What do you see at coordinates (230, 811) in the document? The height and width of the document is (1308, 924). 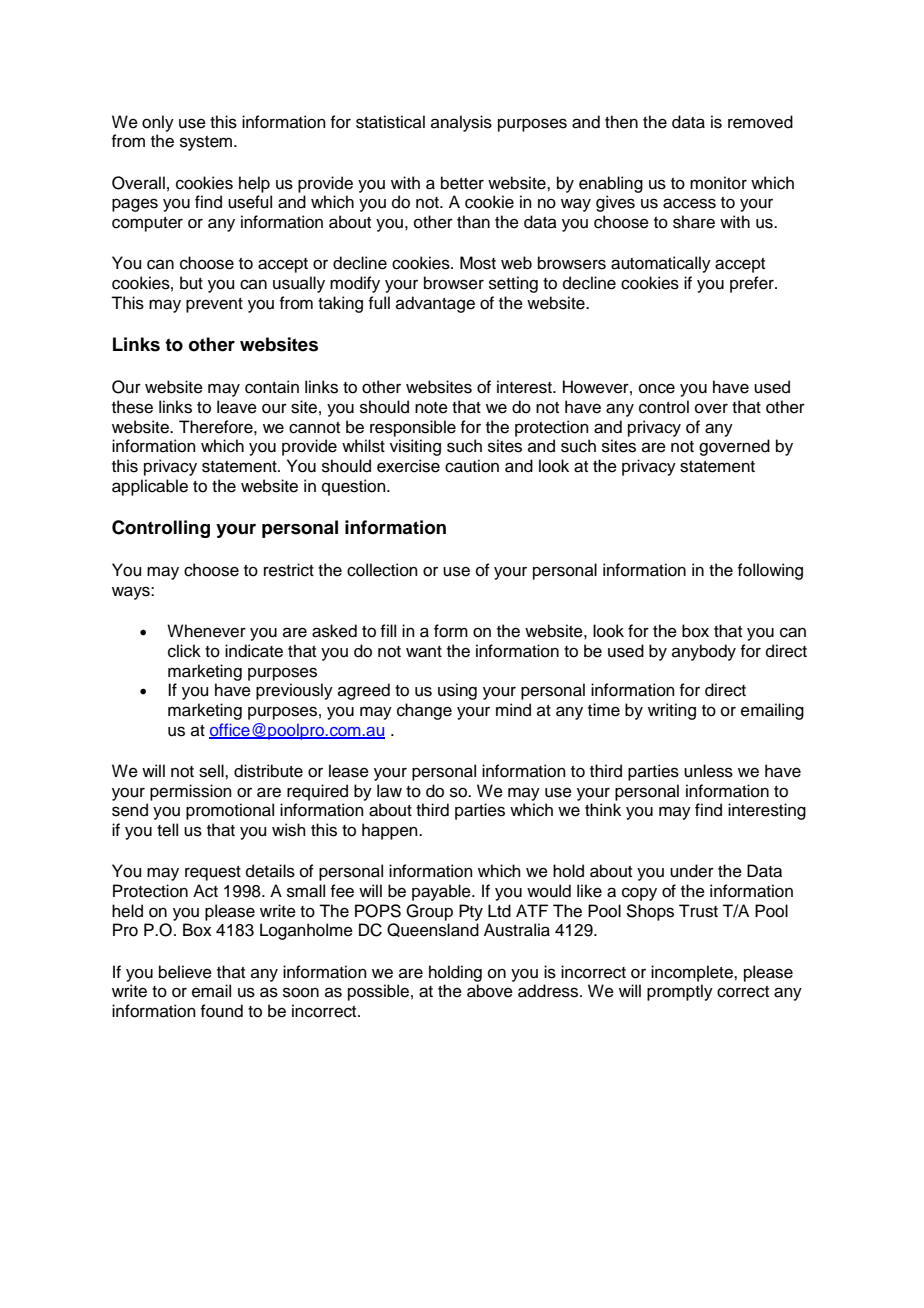 I see `promotional` at bounding box center [230, 811].
